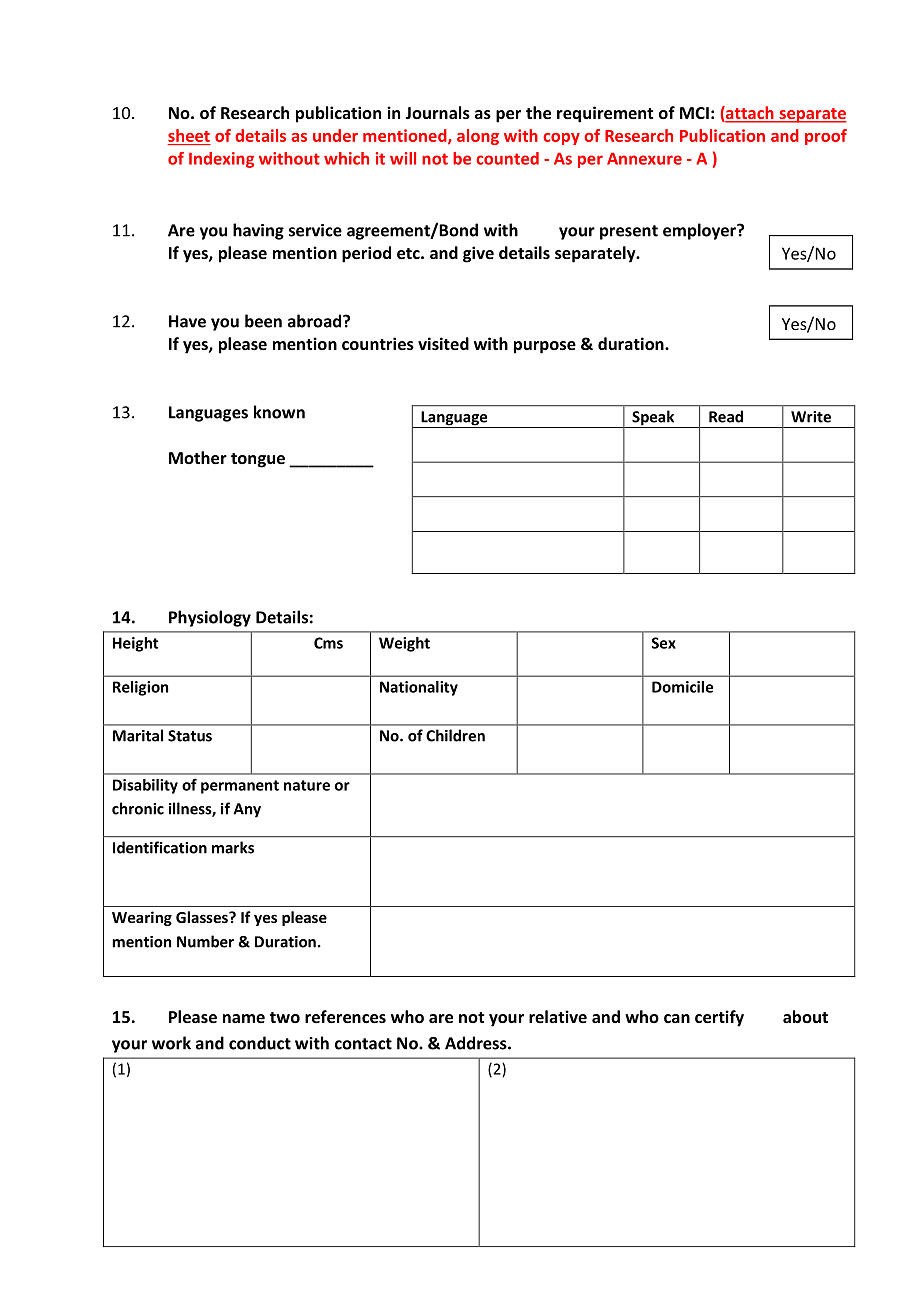 This screenshot has width=924, height=1308. I want to click on Address, so click(477, 1043).
